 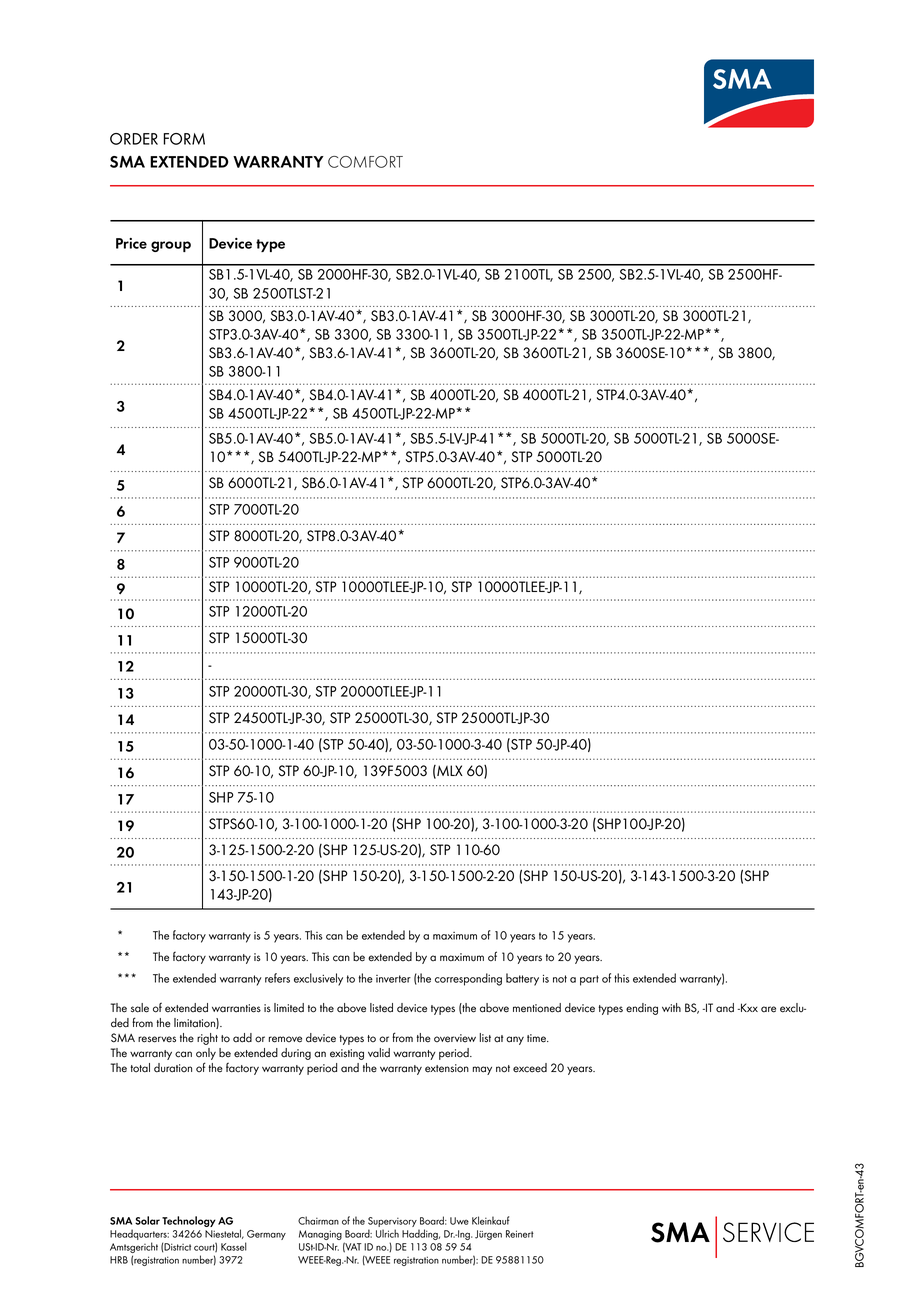 What do you see at coordinates (277, 978) in the screenshot?
I see `refers` at bounding box center [277, 978].
